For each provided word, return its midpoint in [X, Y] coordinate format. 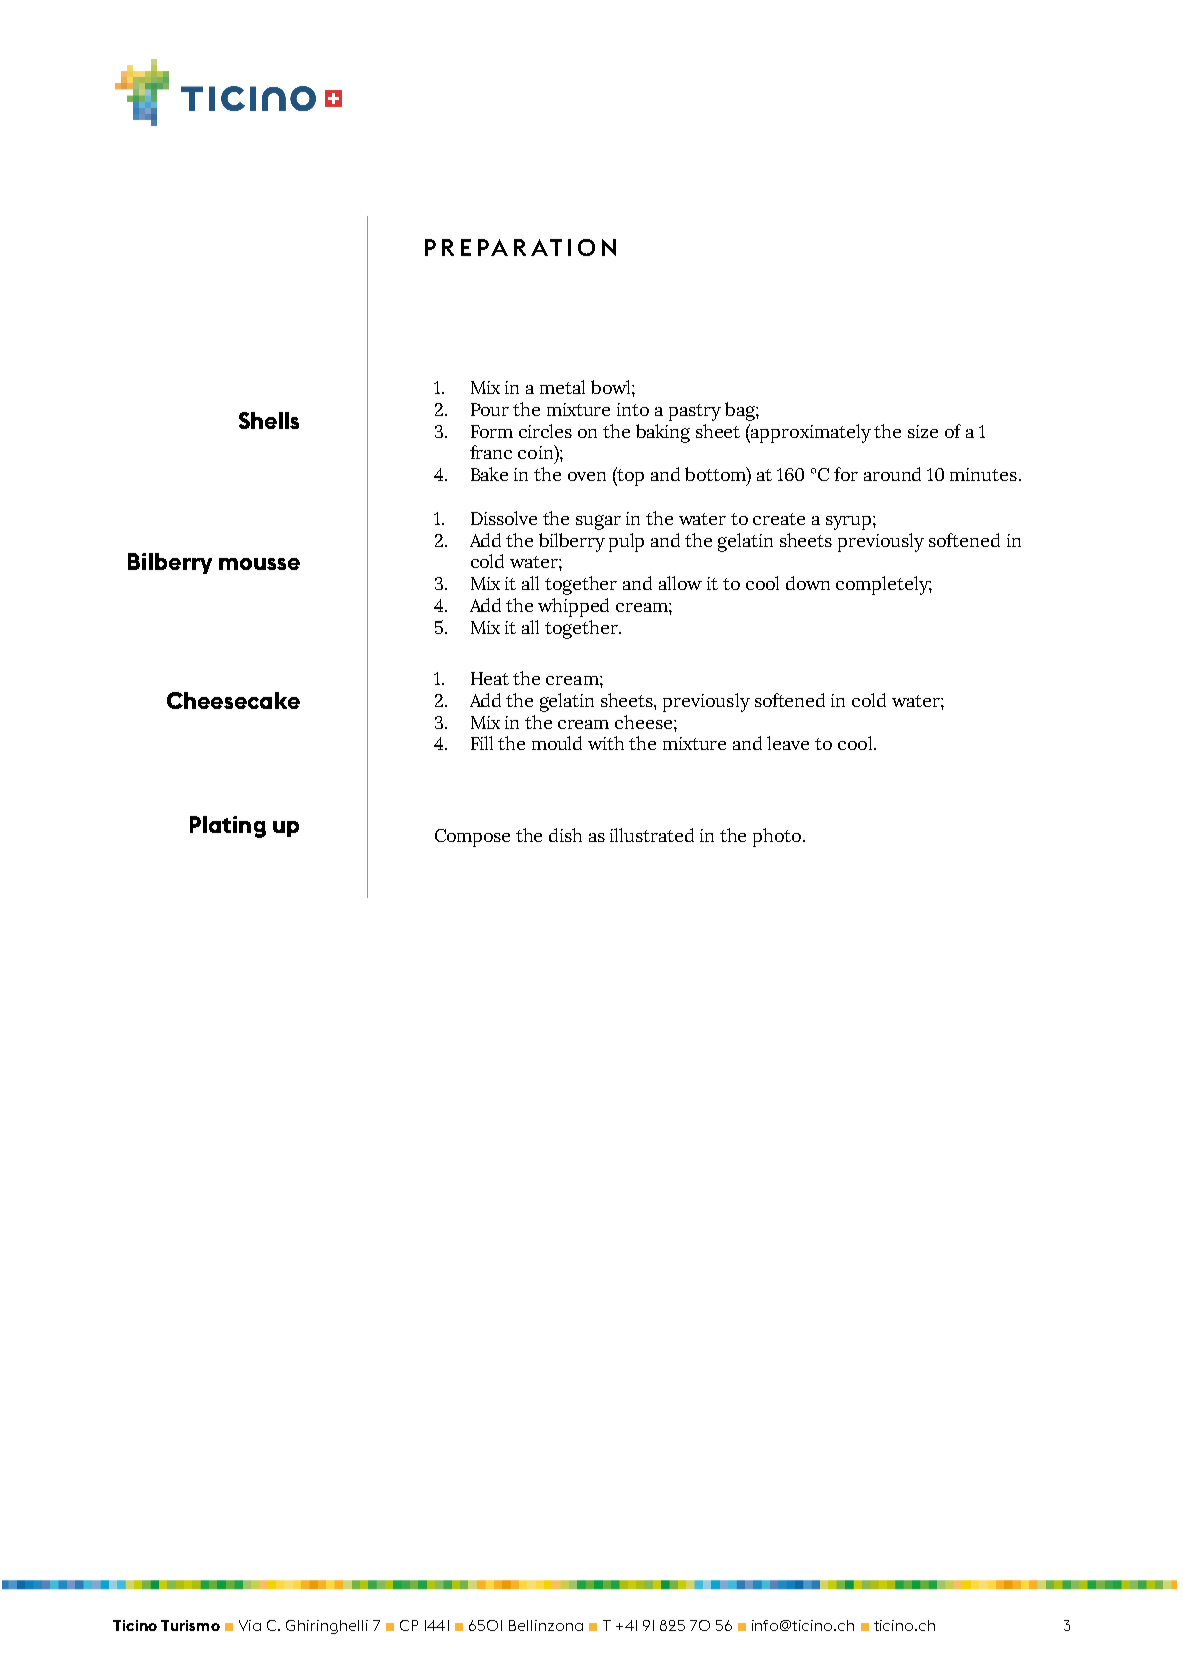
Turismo [190, 1625]
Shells [269, 420]
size [923, 431]
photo [778, 837]
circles [545, 431]
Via [250, 1625]
